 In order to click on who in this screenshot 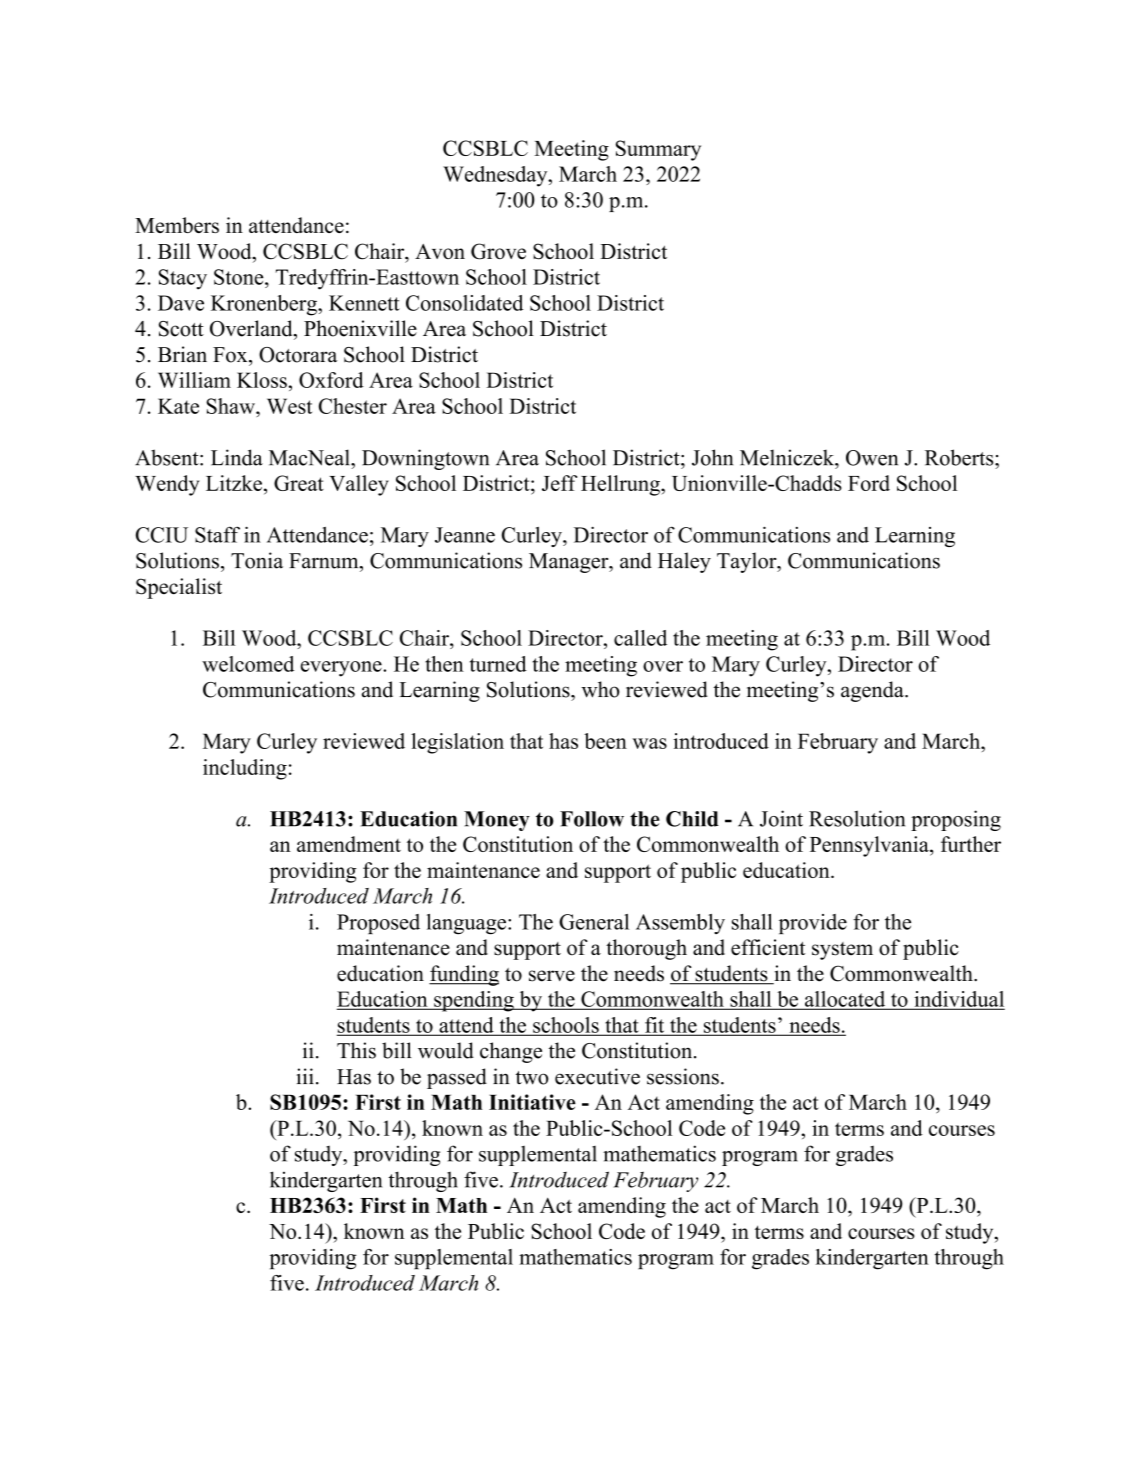, I will do `click(600, 689)`.
